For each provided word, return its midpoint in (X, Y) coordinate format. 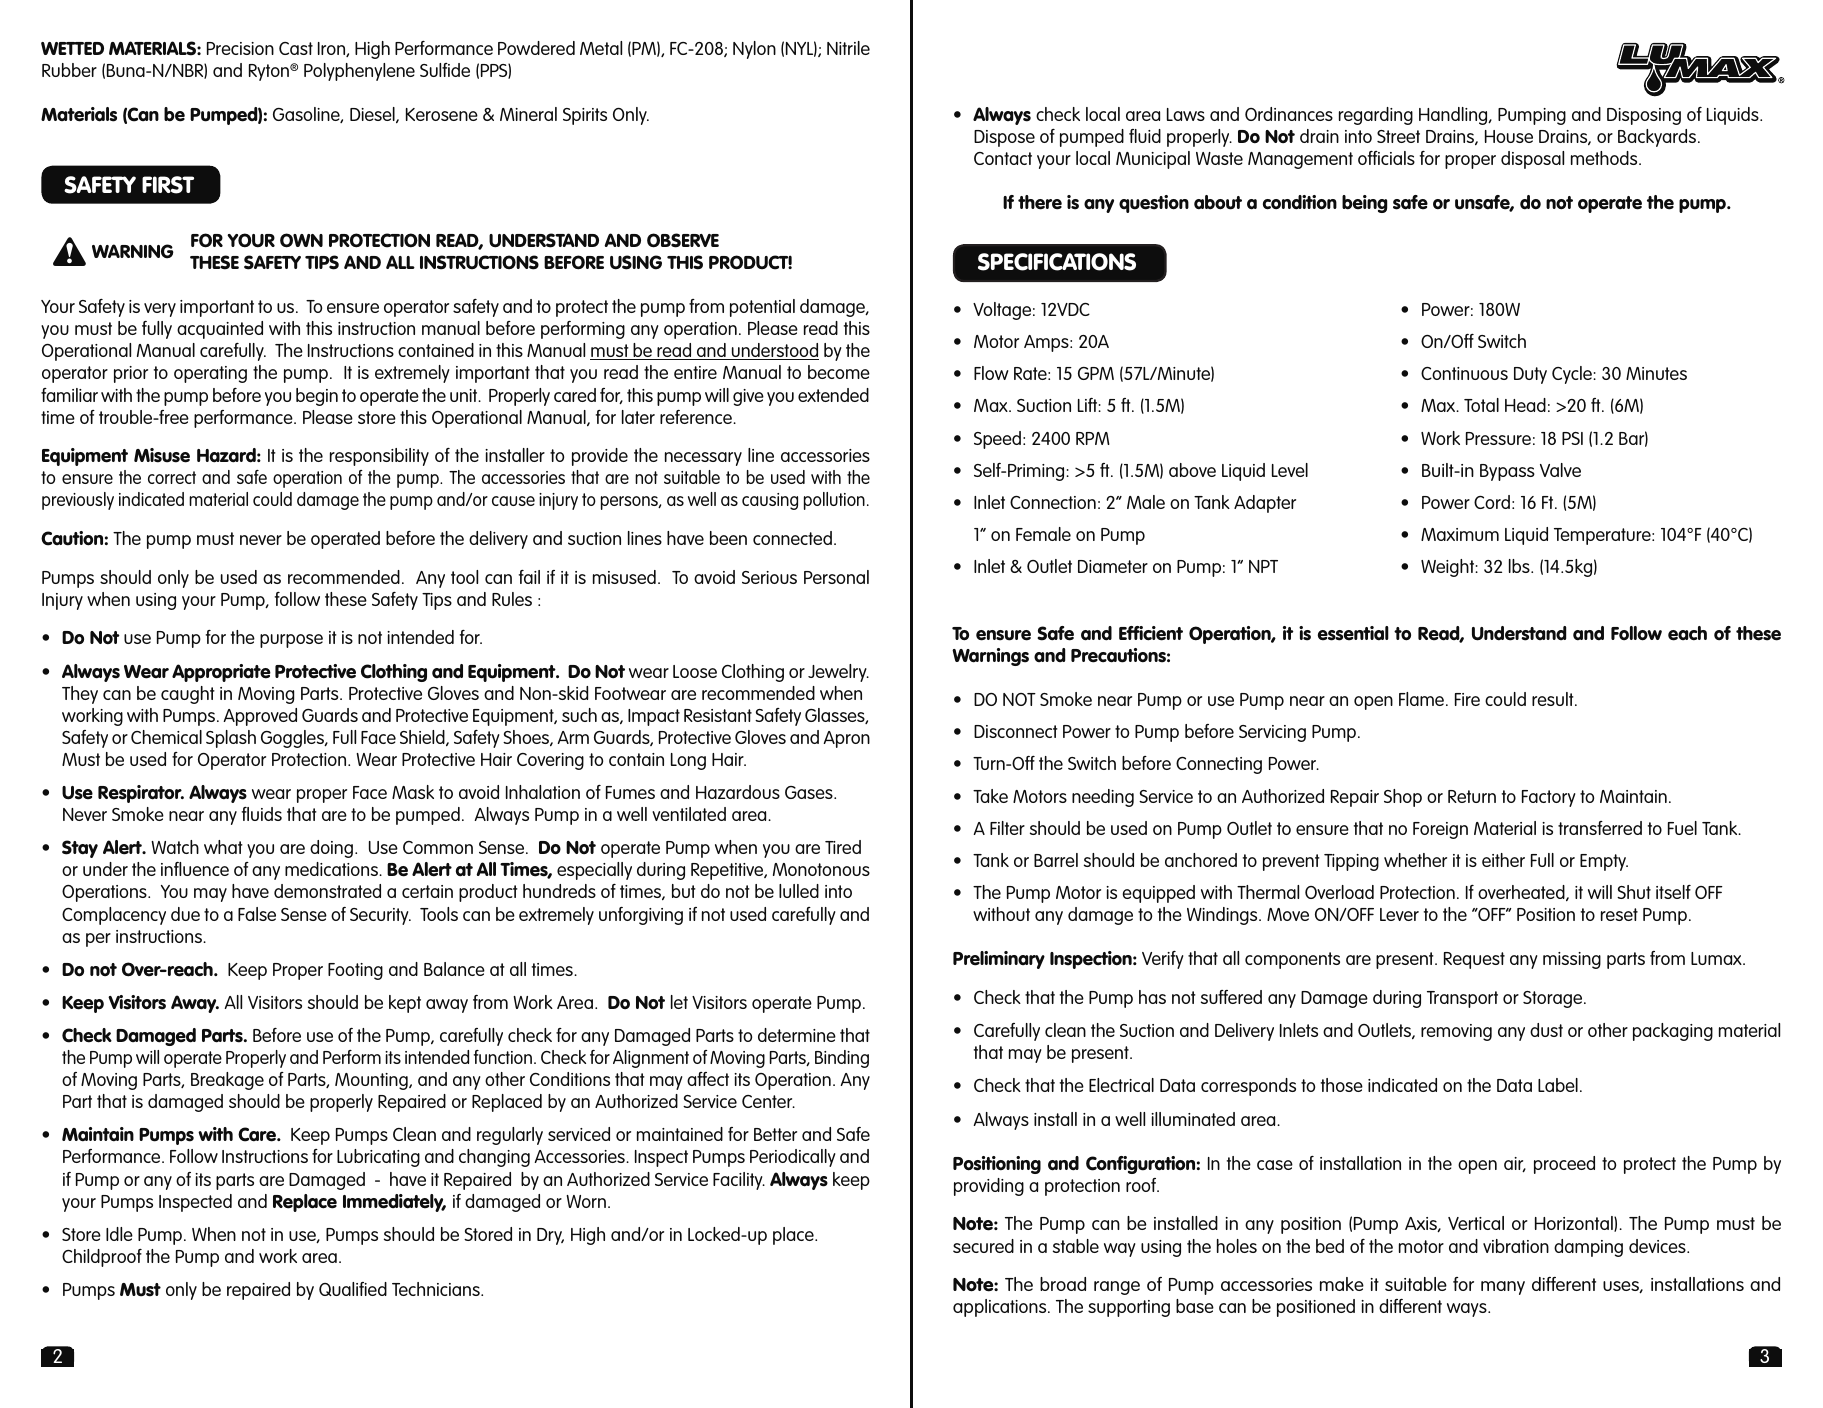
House (1509, 136)
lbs (1520, 566)
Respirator (141, 794)
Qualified (353, 1289)
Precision (240, 48)
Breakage (227, 1081)
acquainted (220, 330)
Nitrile (848, 48)
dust (1546, 1030)
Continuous (1464, 373)
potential (762, 308)
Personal (836, 577)
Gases (810, 792)
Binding (842, 1059)
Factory (1548, 798)
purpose (291, 641)
